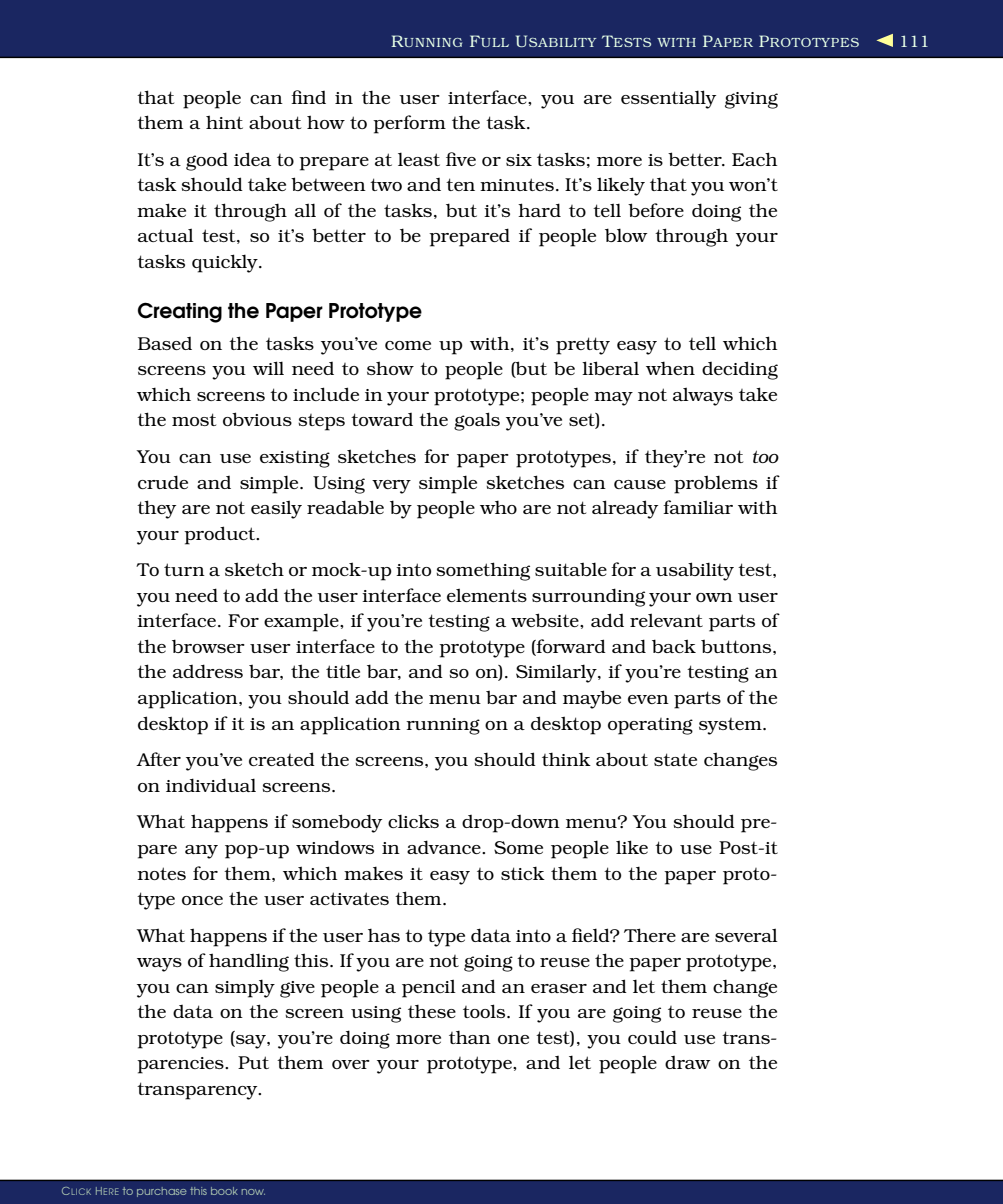  What do you see at coordinates (224, 122) in the screenshot?
I see `hint` at bounding box center [224, 122].
